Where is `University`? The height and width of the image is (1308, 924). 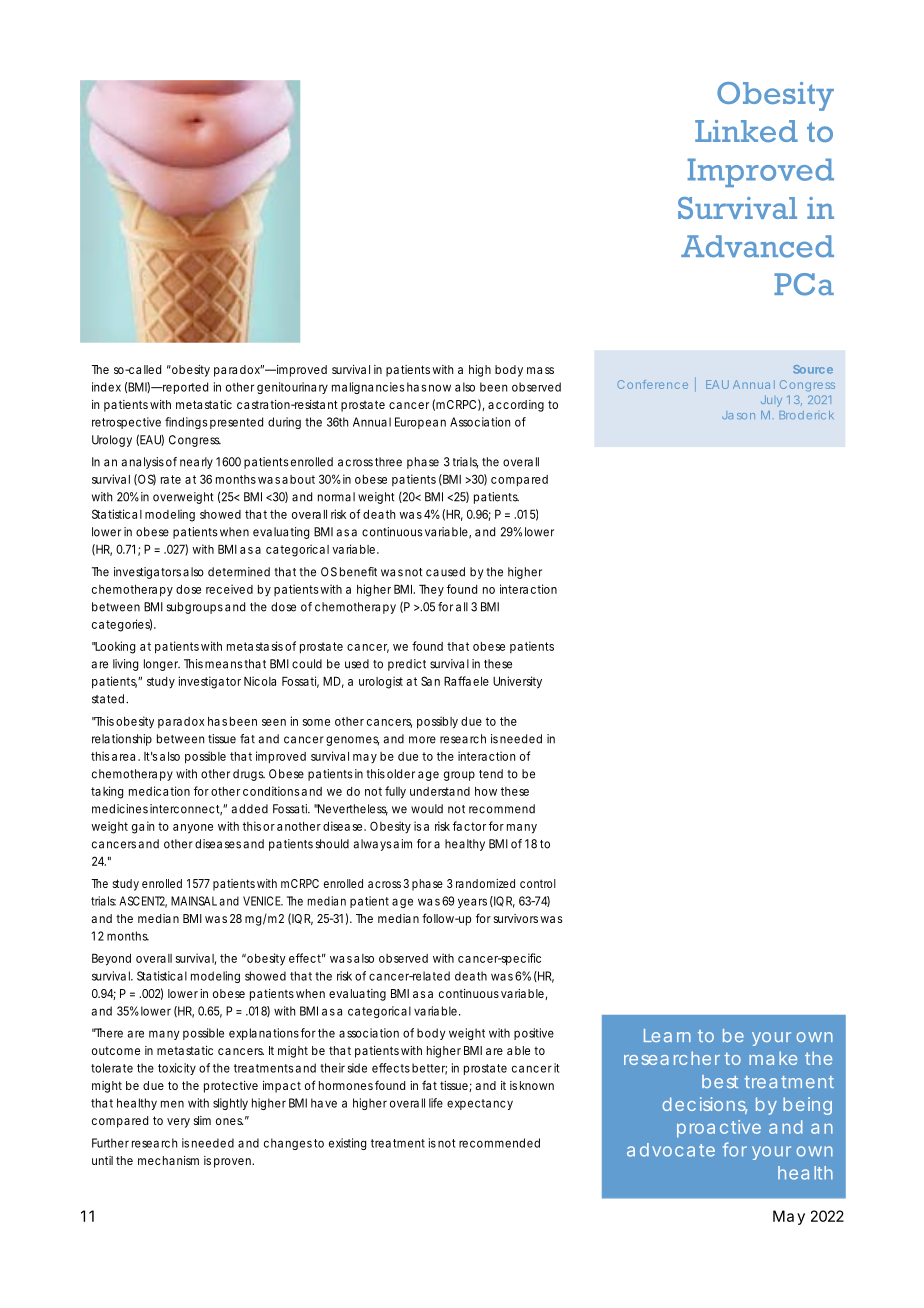
University is located at coordinates (517, 682).
